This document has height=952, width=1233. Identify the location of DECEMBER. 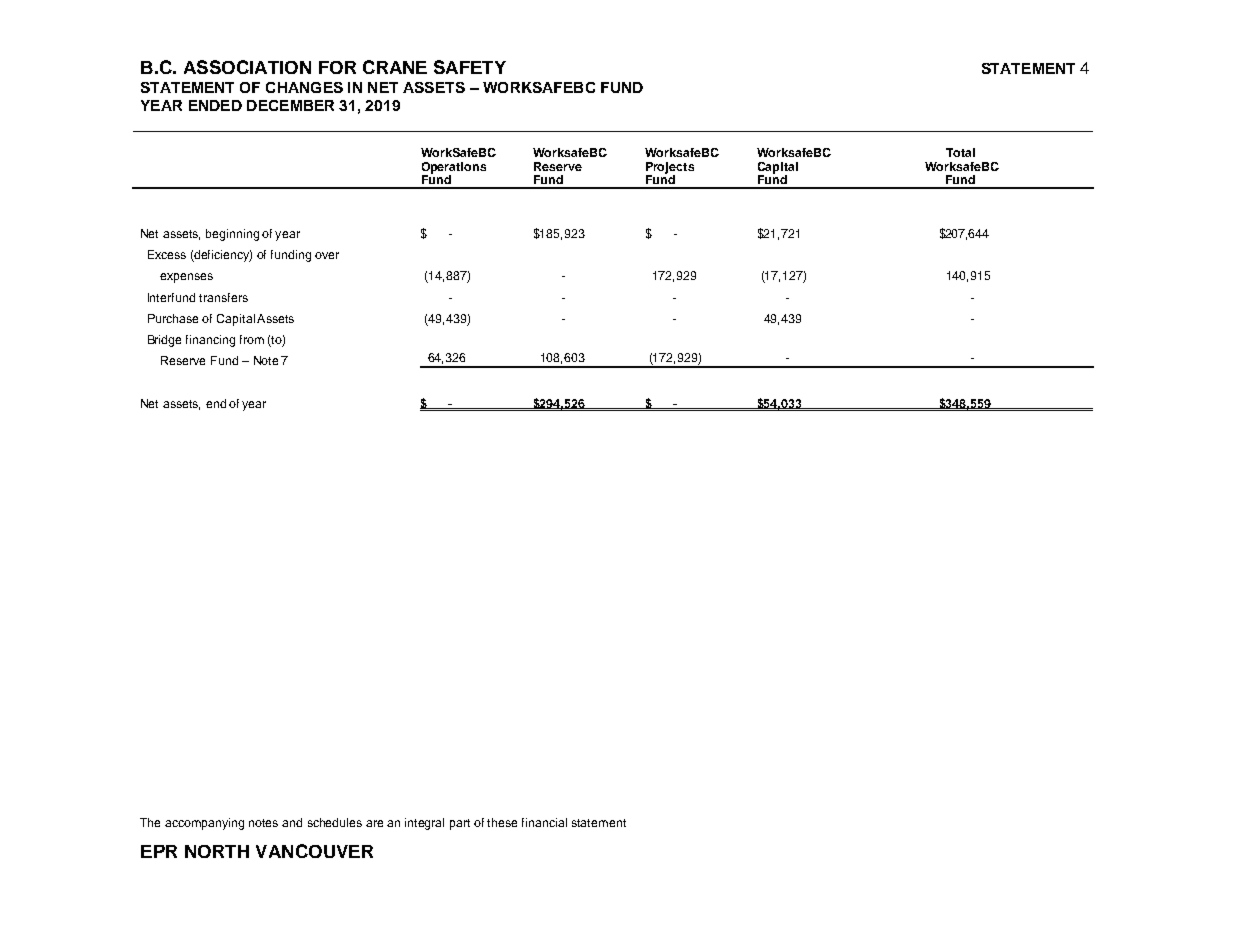
(290, 105).
